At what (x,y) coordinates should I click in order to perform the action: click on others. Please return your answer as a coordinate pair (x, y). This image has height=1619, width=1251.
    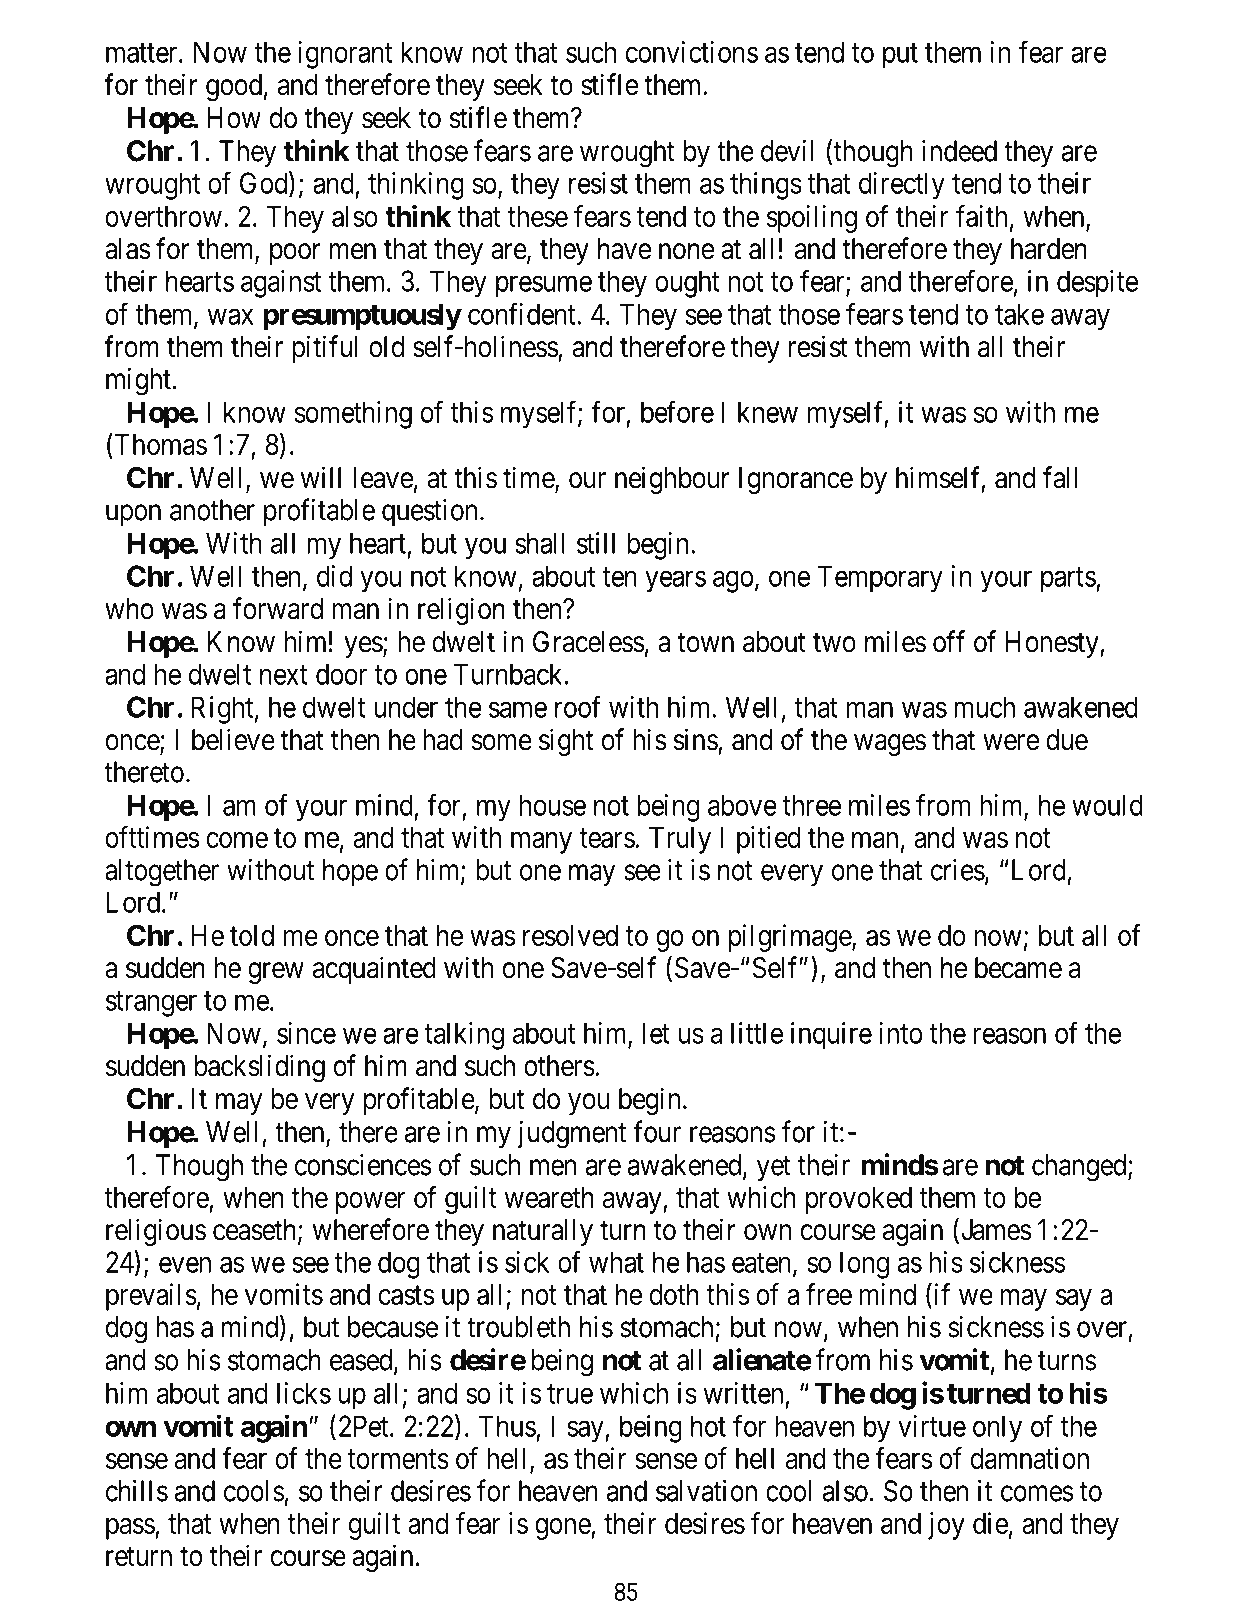
    Looking at the image, I should click on (559, 1066).
